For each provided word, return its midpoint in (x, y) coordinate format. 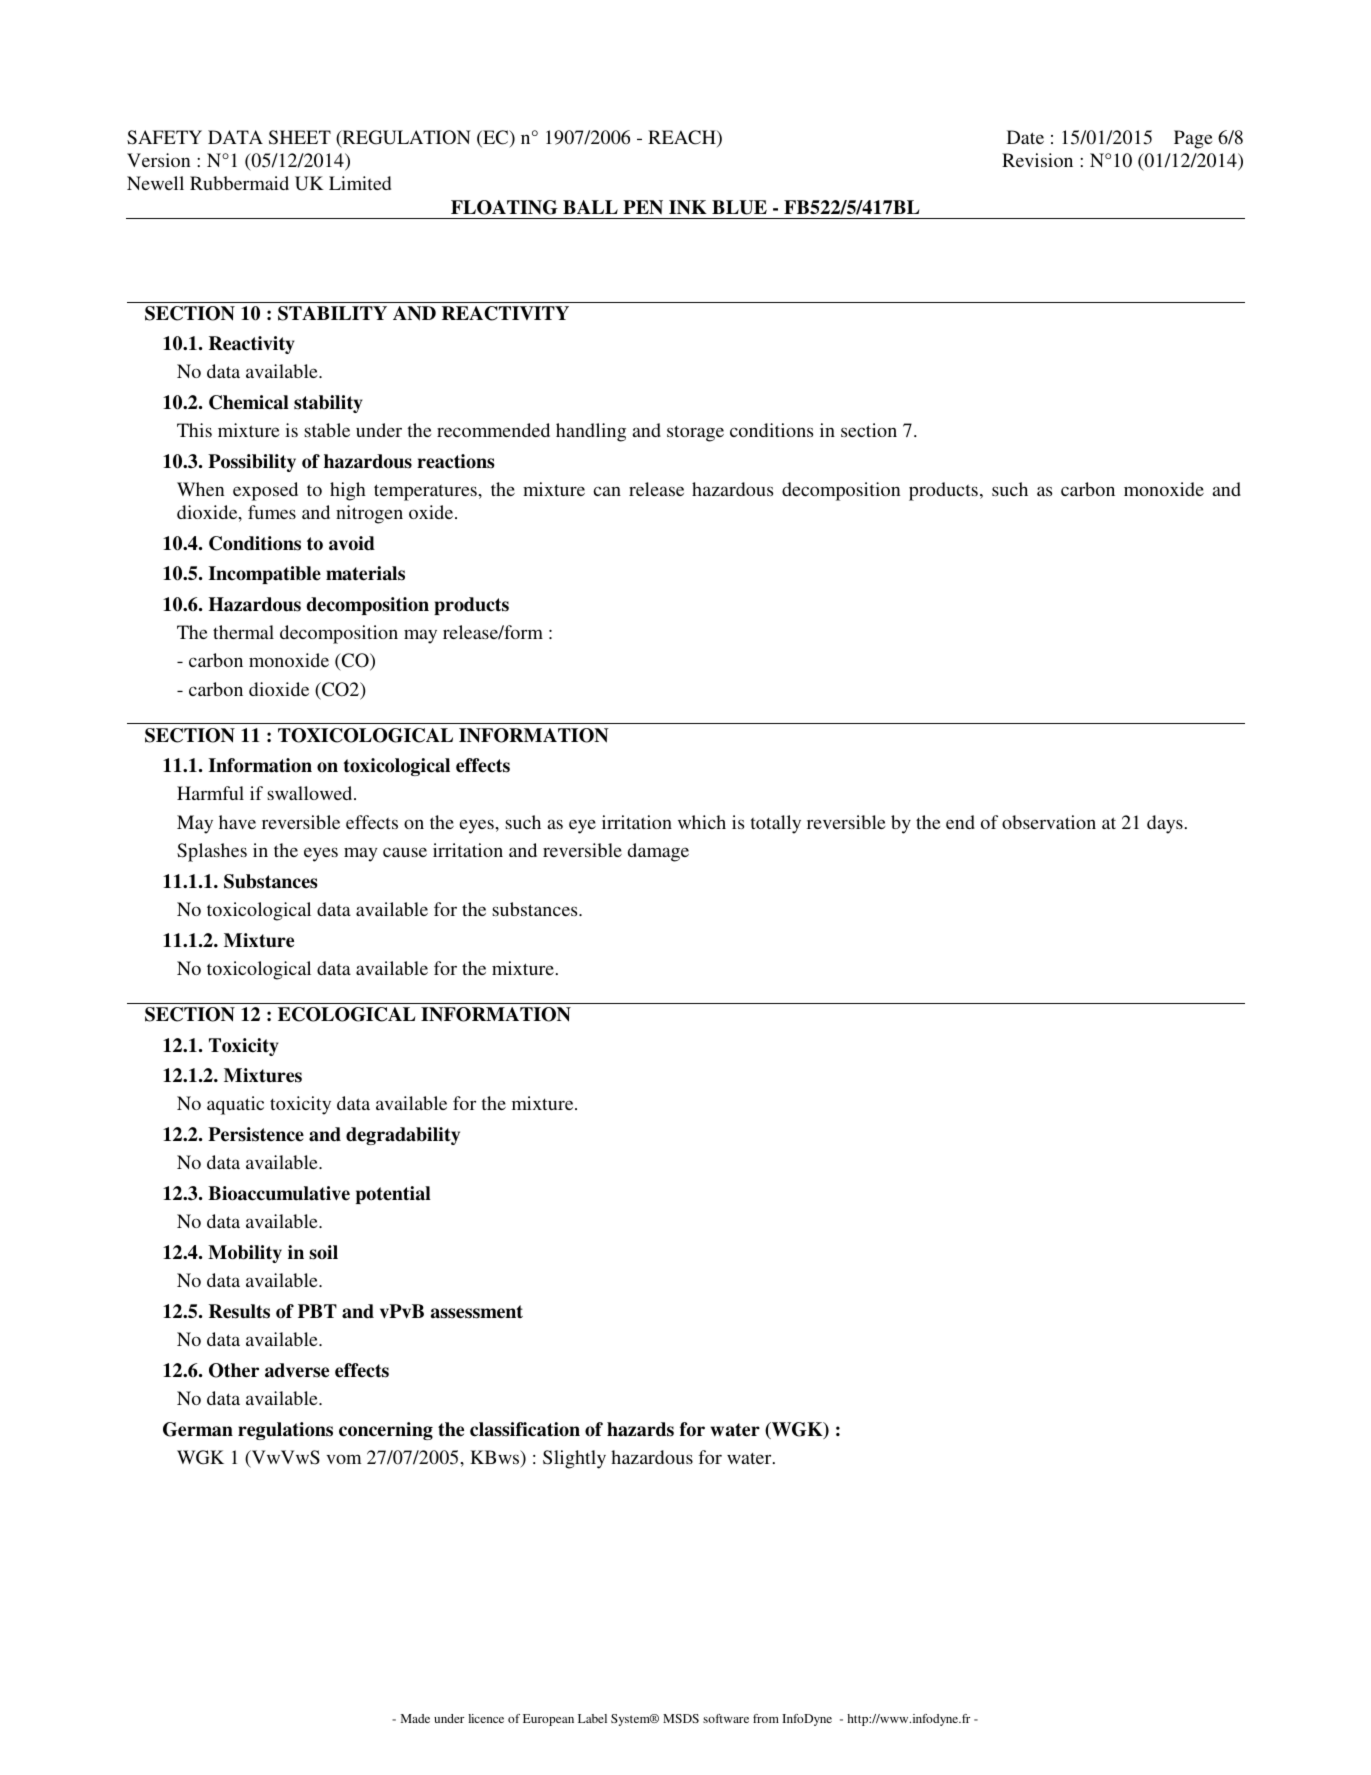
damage (658, 852)
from (766, 1718)
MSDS (681, 1718)
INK (688, 207)
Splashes (212, 852)
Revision (1037, 160)
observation (1049, 822)
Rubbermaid (239, 183)
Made (415, 1718)
